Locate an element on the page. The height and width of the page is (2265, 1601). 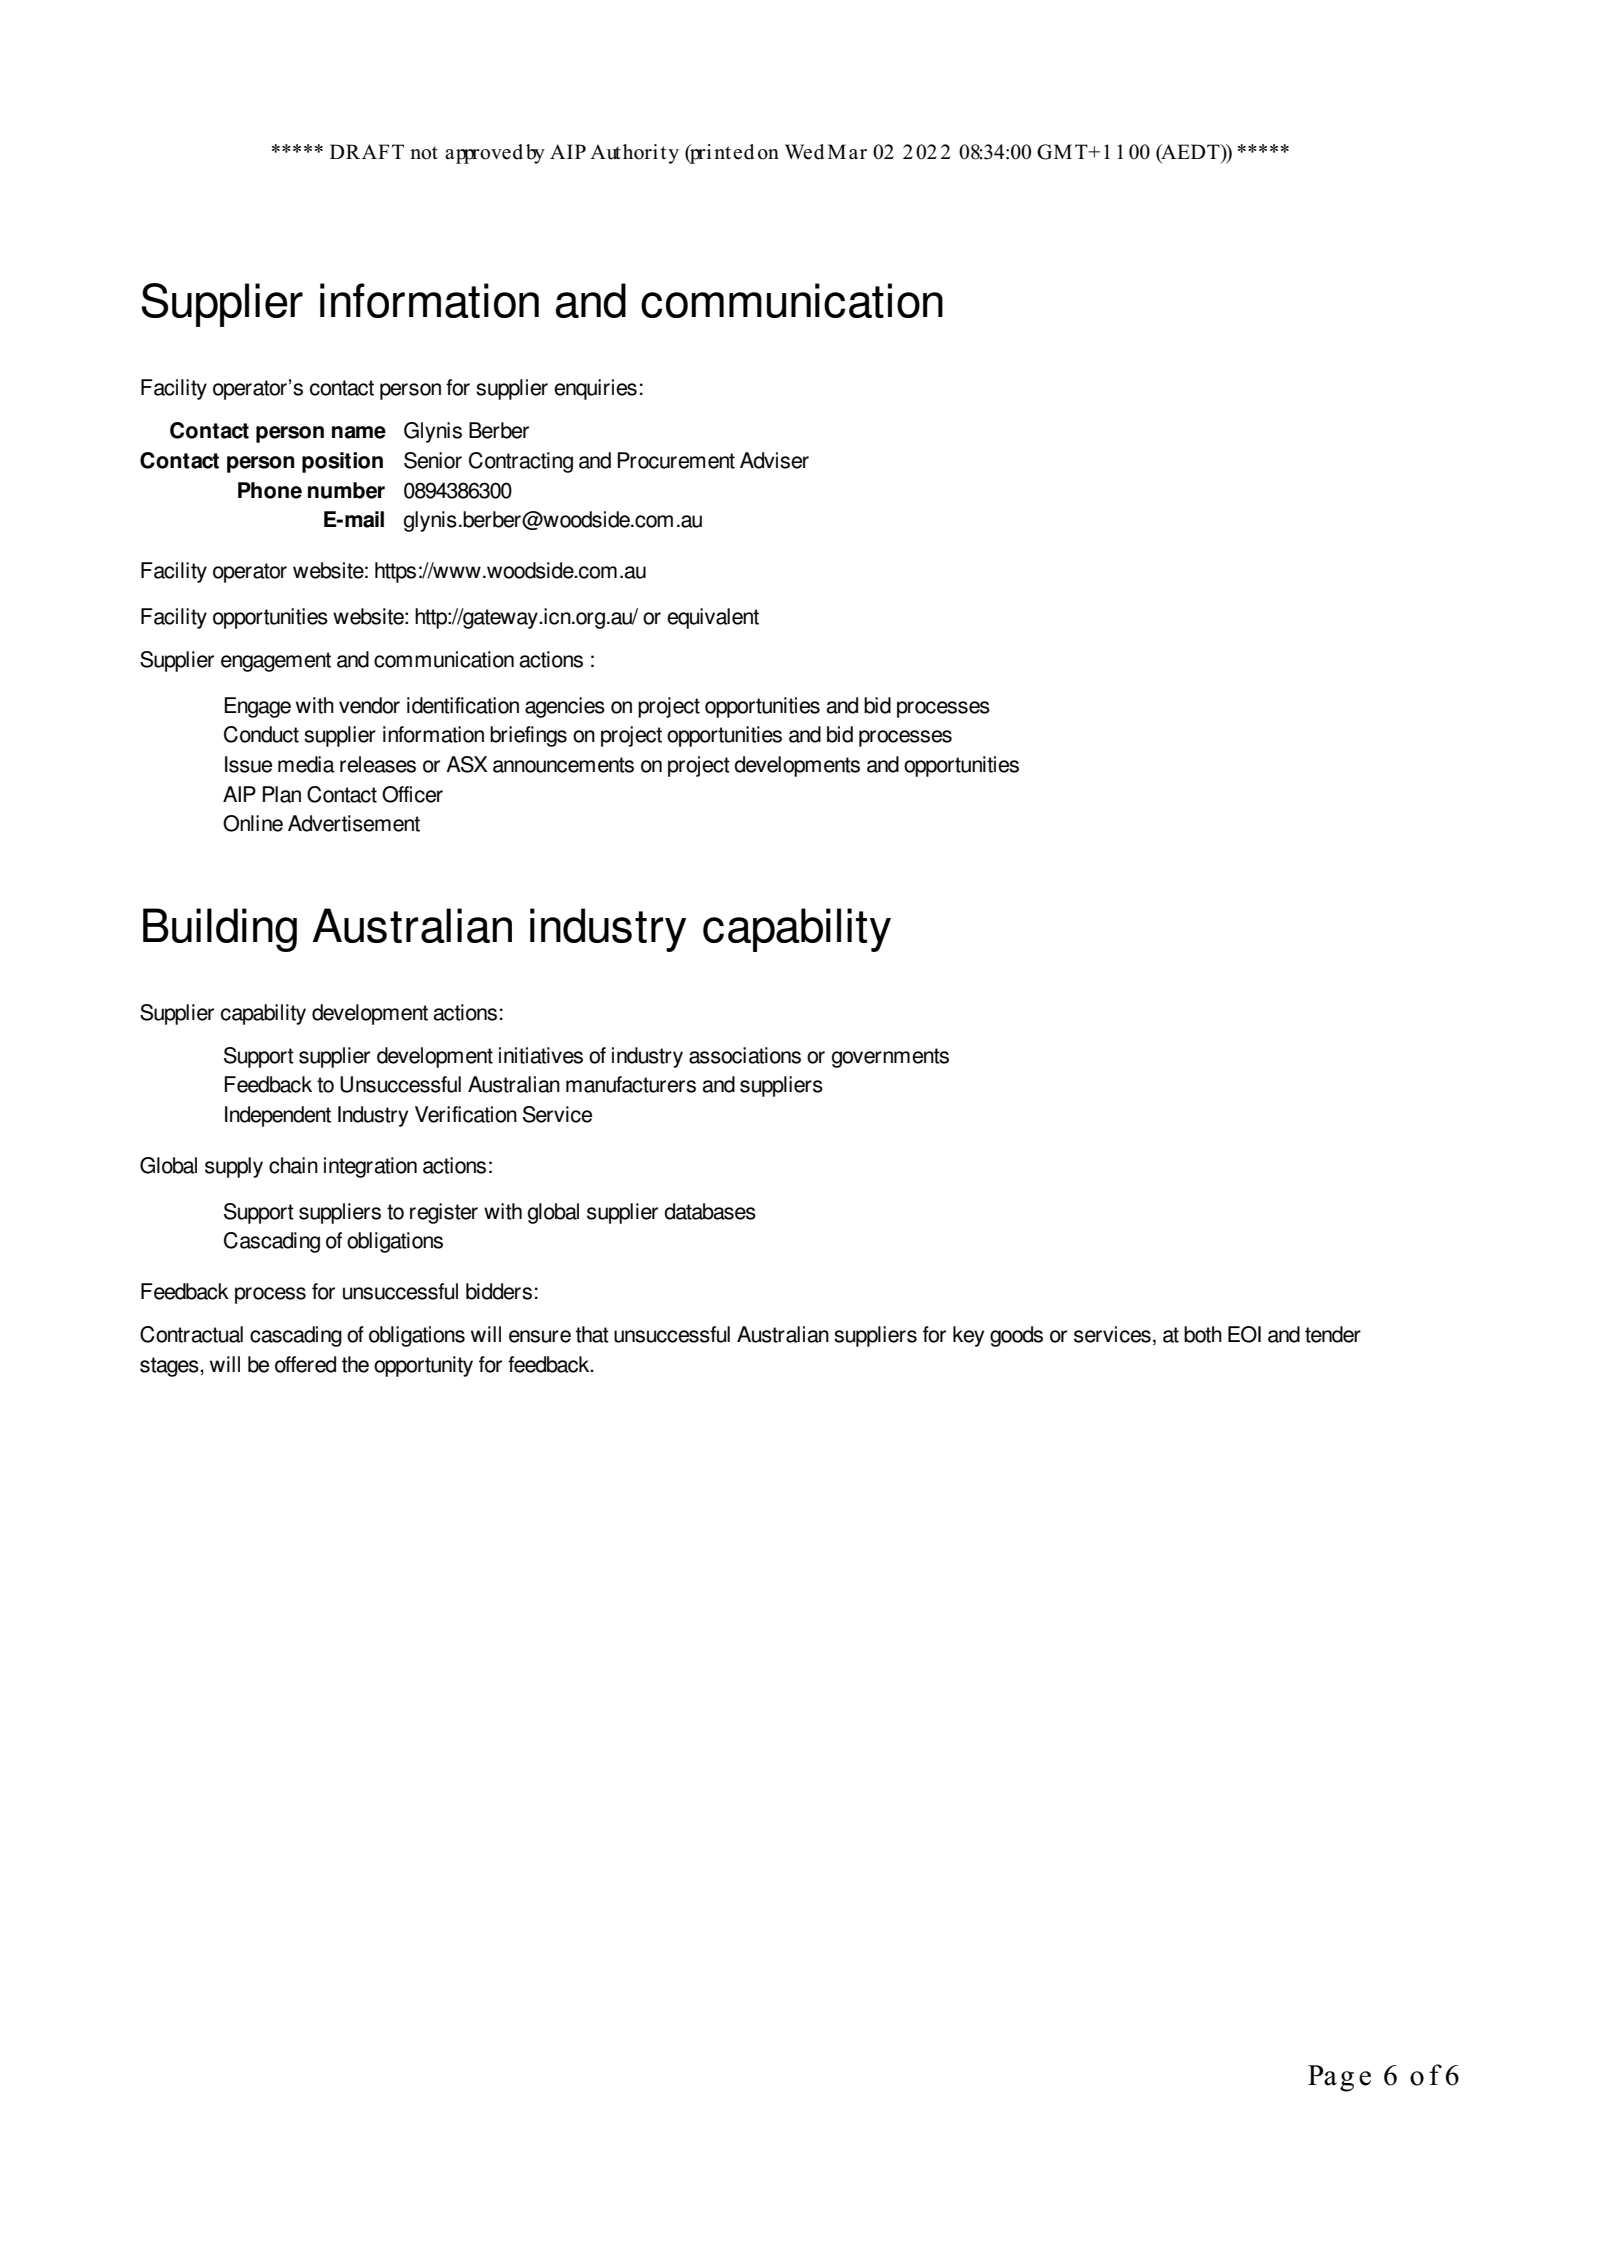
Building is located at coordinates (220, 930).
